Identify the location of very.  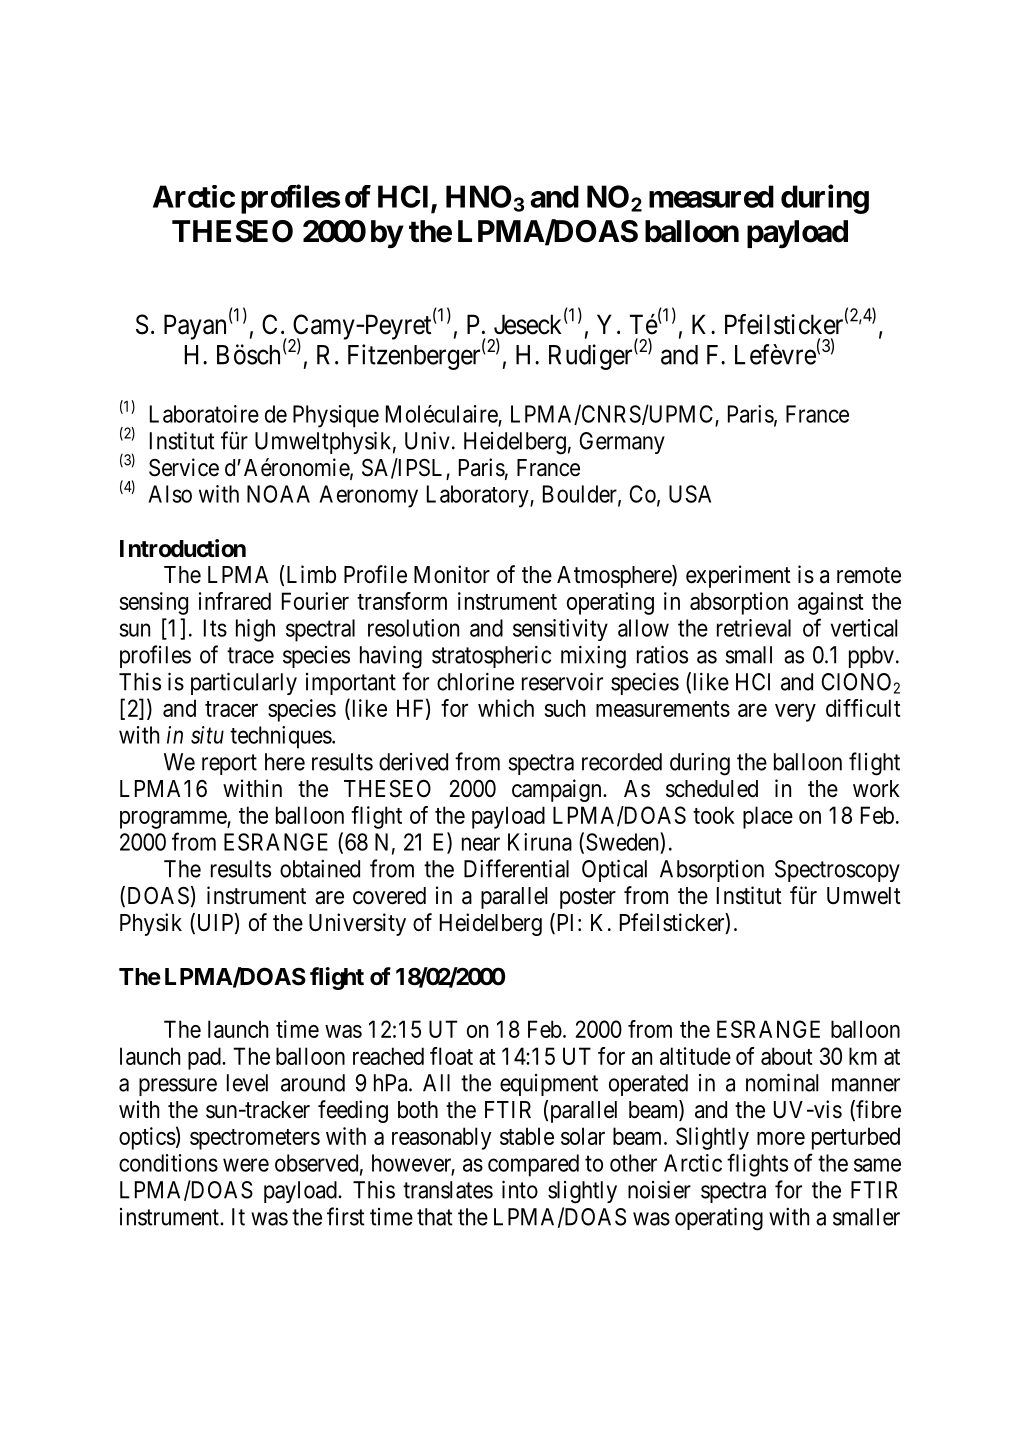
(795, 713).
